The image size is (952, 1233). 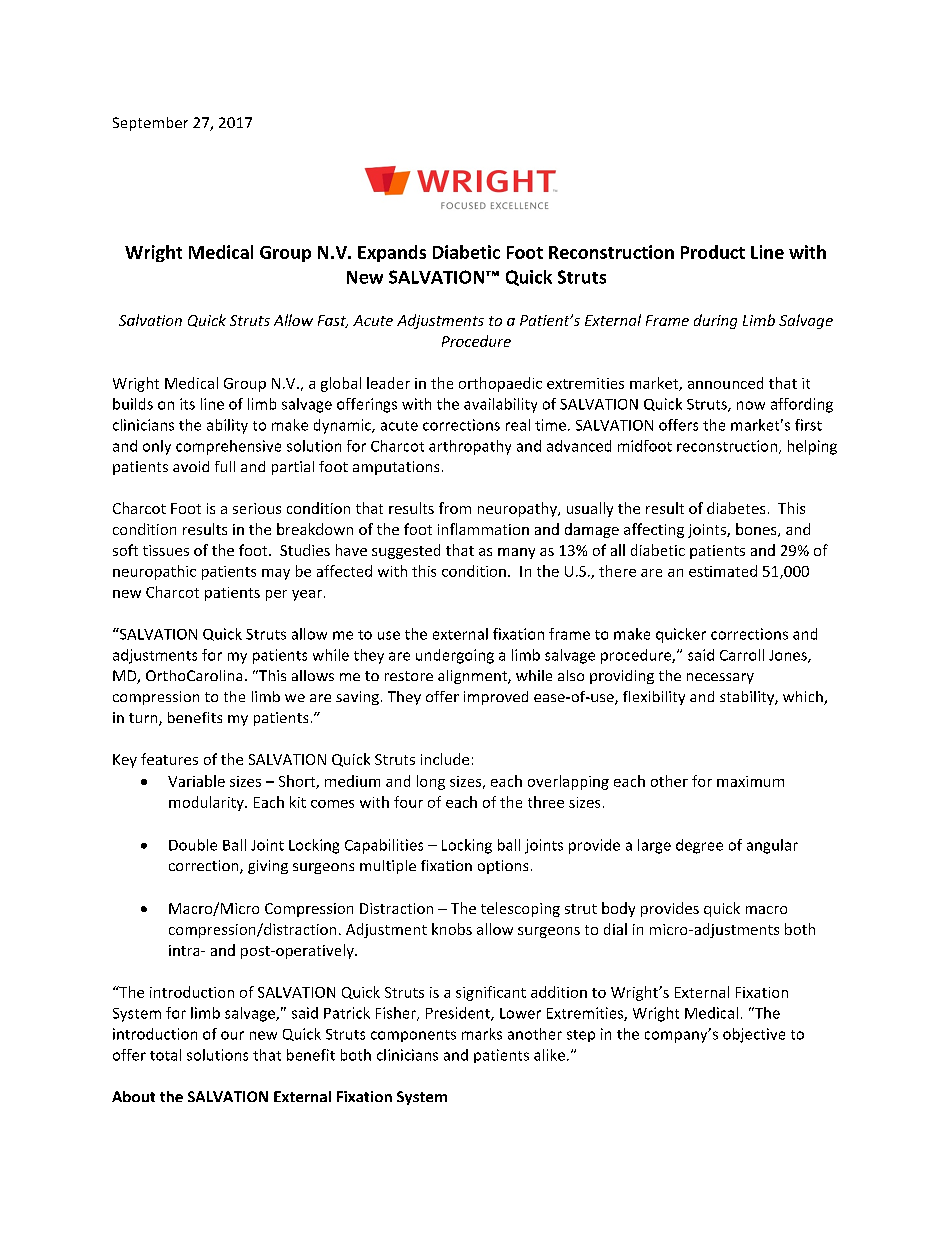 I want to click on Product, so click(x=713, y=252).
